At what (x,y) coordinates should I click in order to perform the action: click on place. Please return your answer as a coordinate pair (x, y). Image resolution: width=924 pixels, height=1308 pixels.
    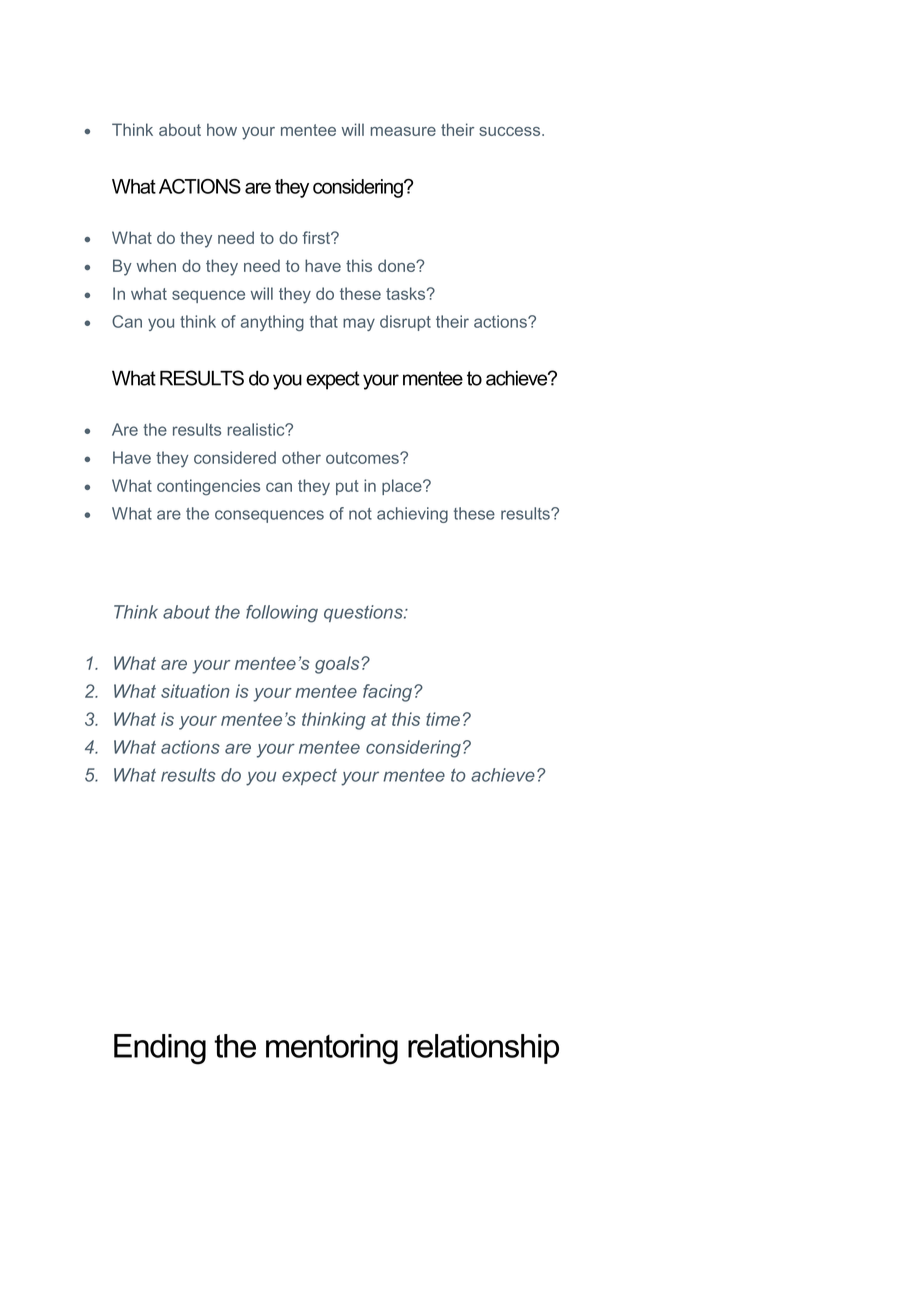
    Looking at the image, I should click on (403, 487).
